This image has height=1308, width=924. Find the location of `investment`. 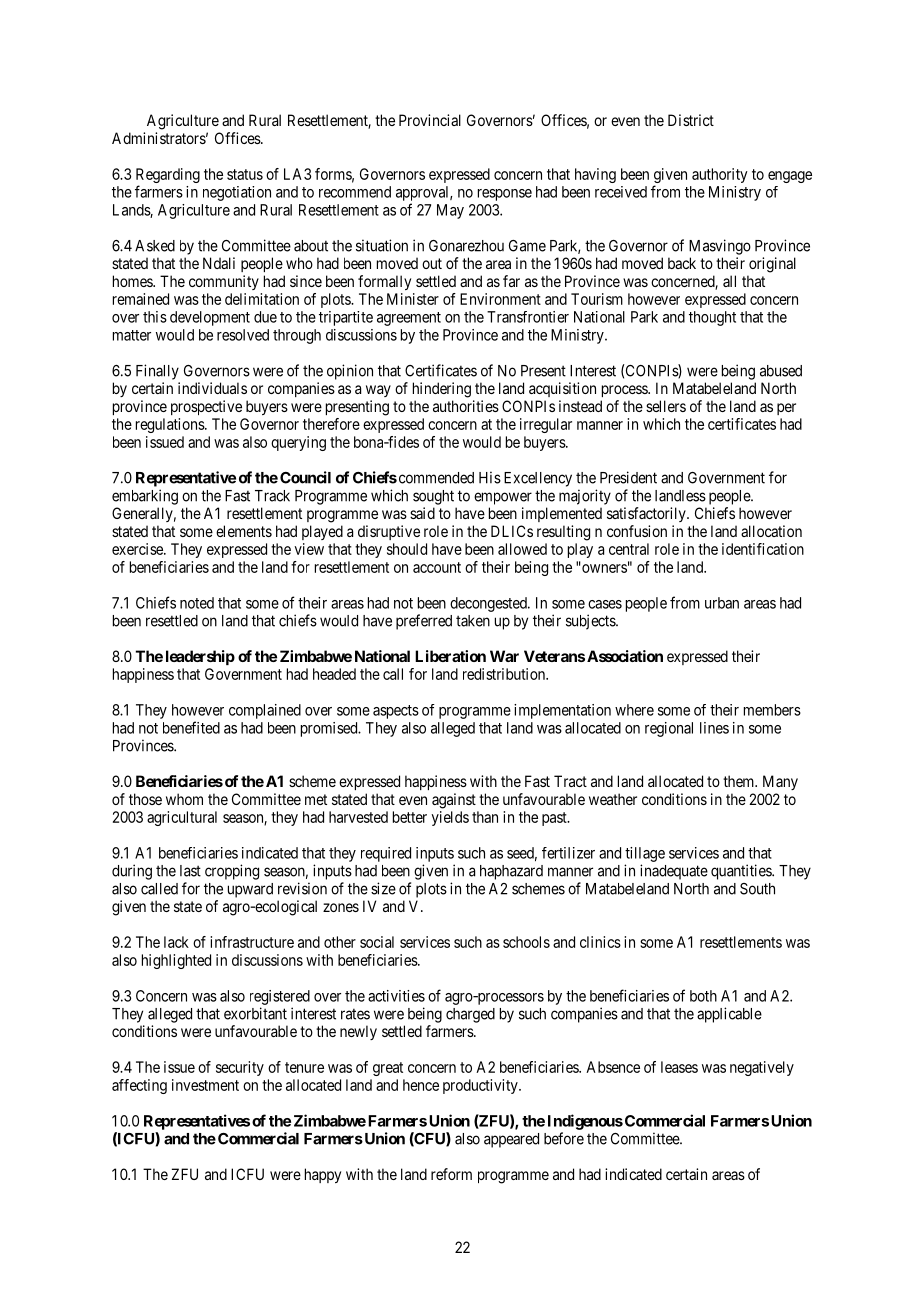

investment is located at coordinates (205, 1085).
